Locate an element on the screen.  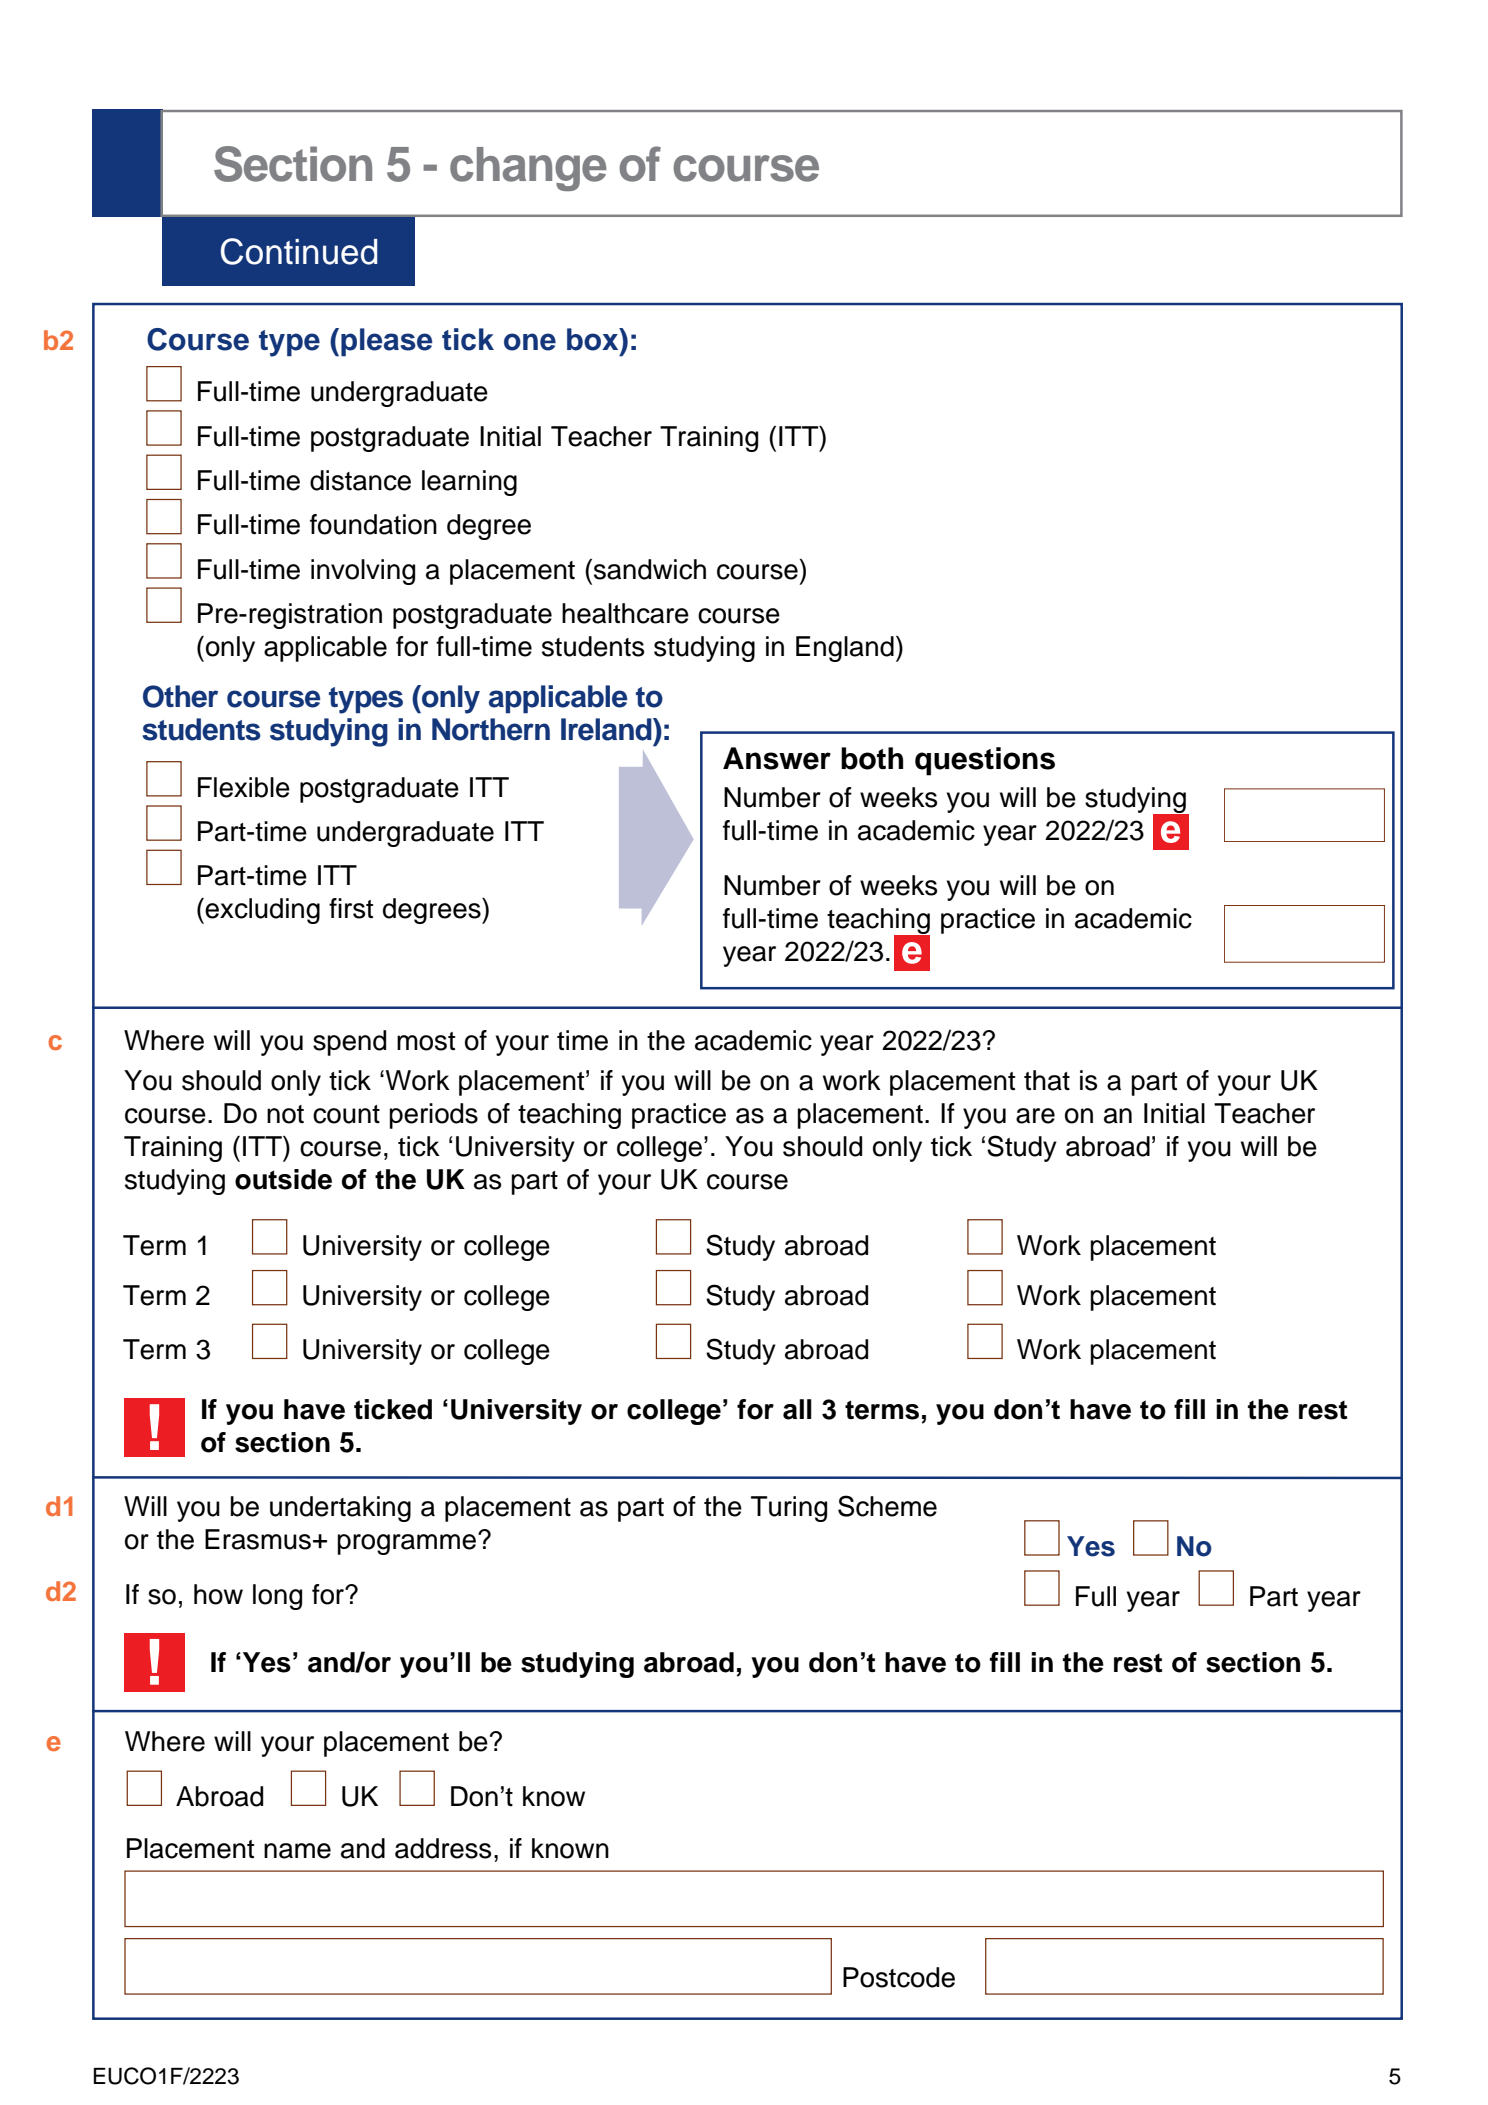
Turing is located at coordinates (789, 1509).
